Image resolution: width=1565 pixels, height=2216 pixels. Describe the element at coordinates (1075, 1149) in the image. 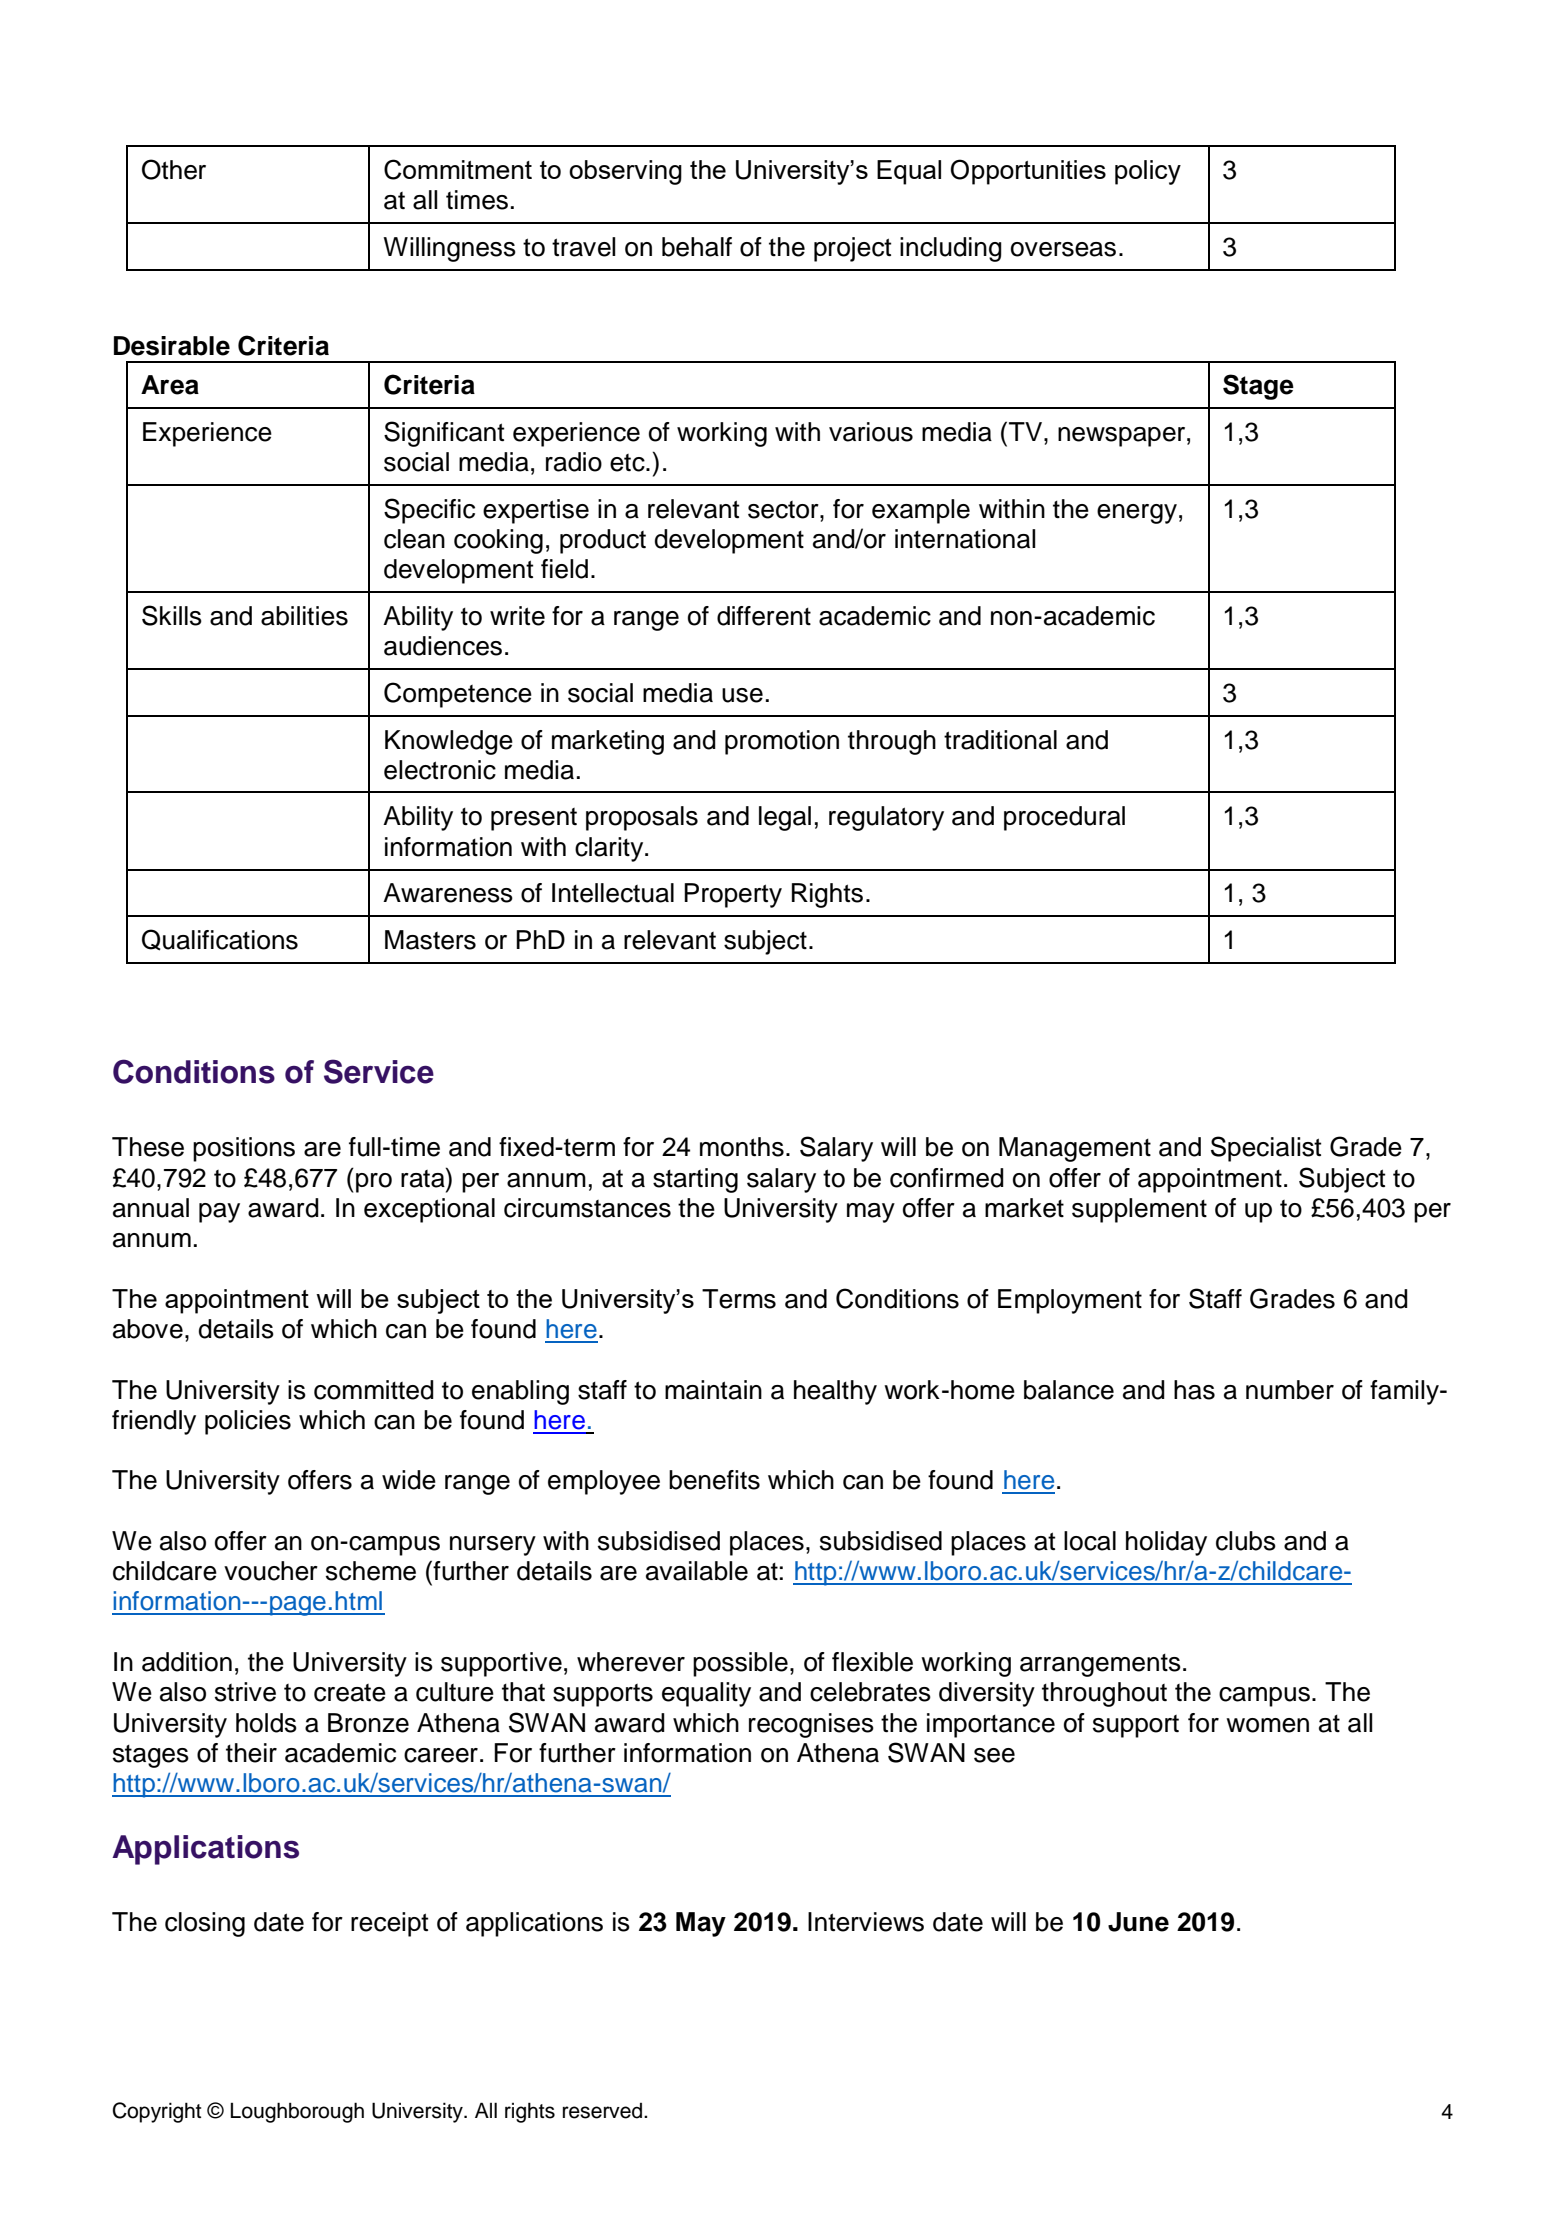

I see `Management` at that location.
